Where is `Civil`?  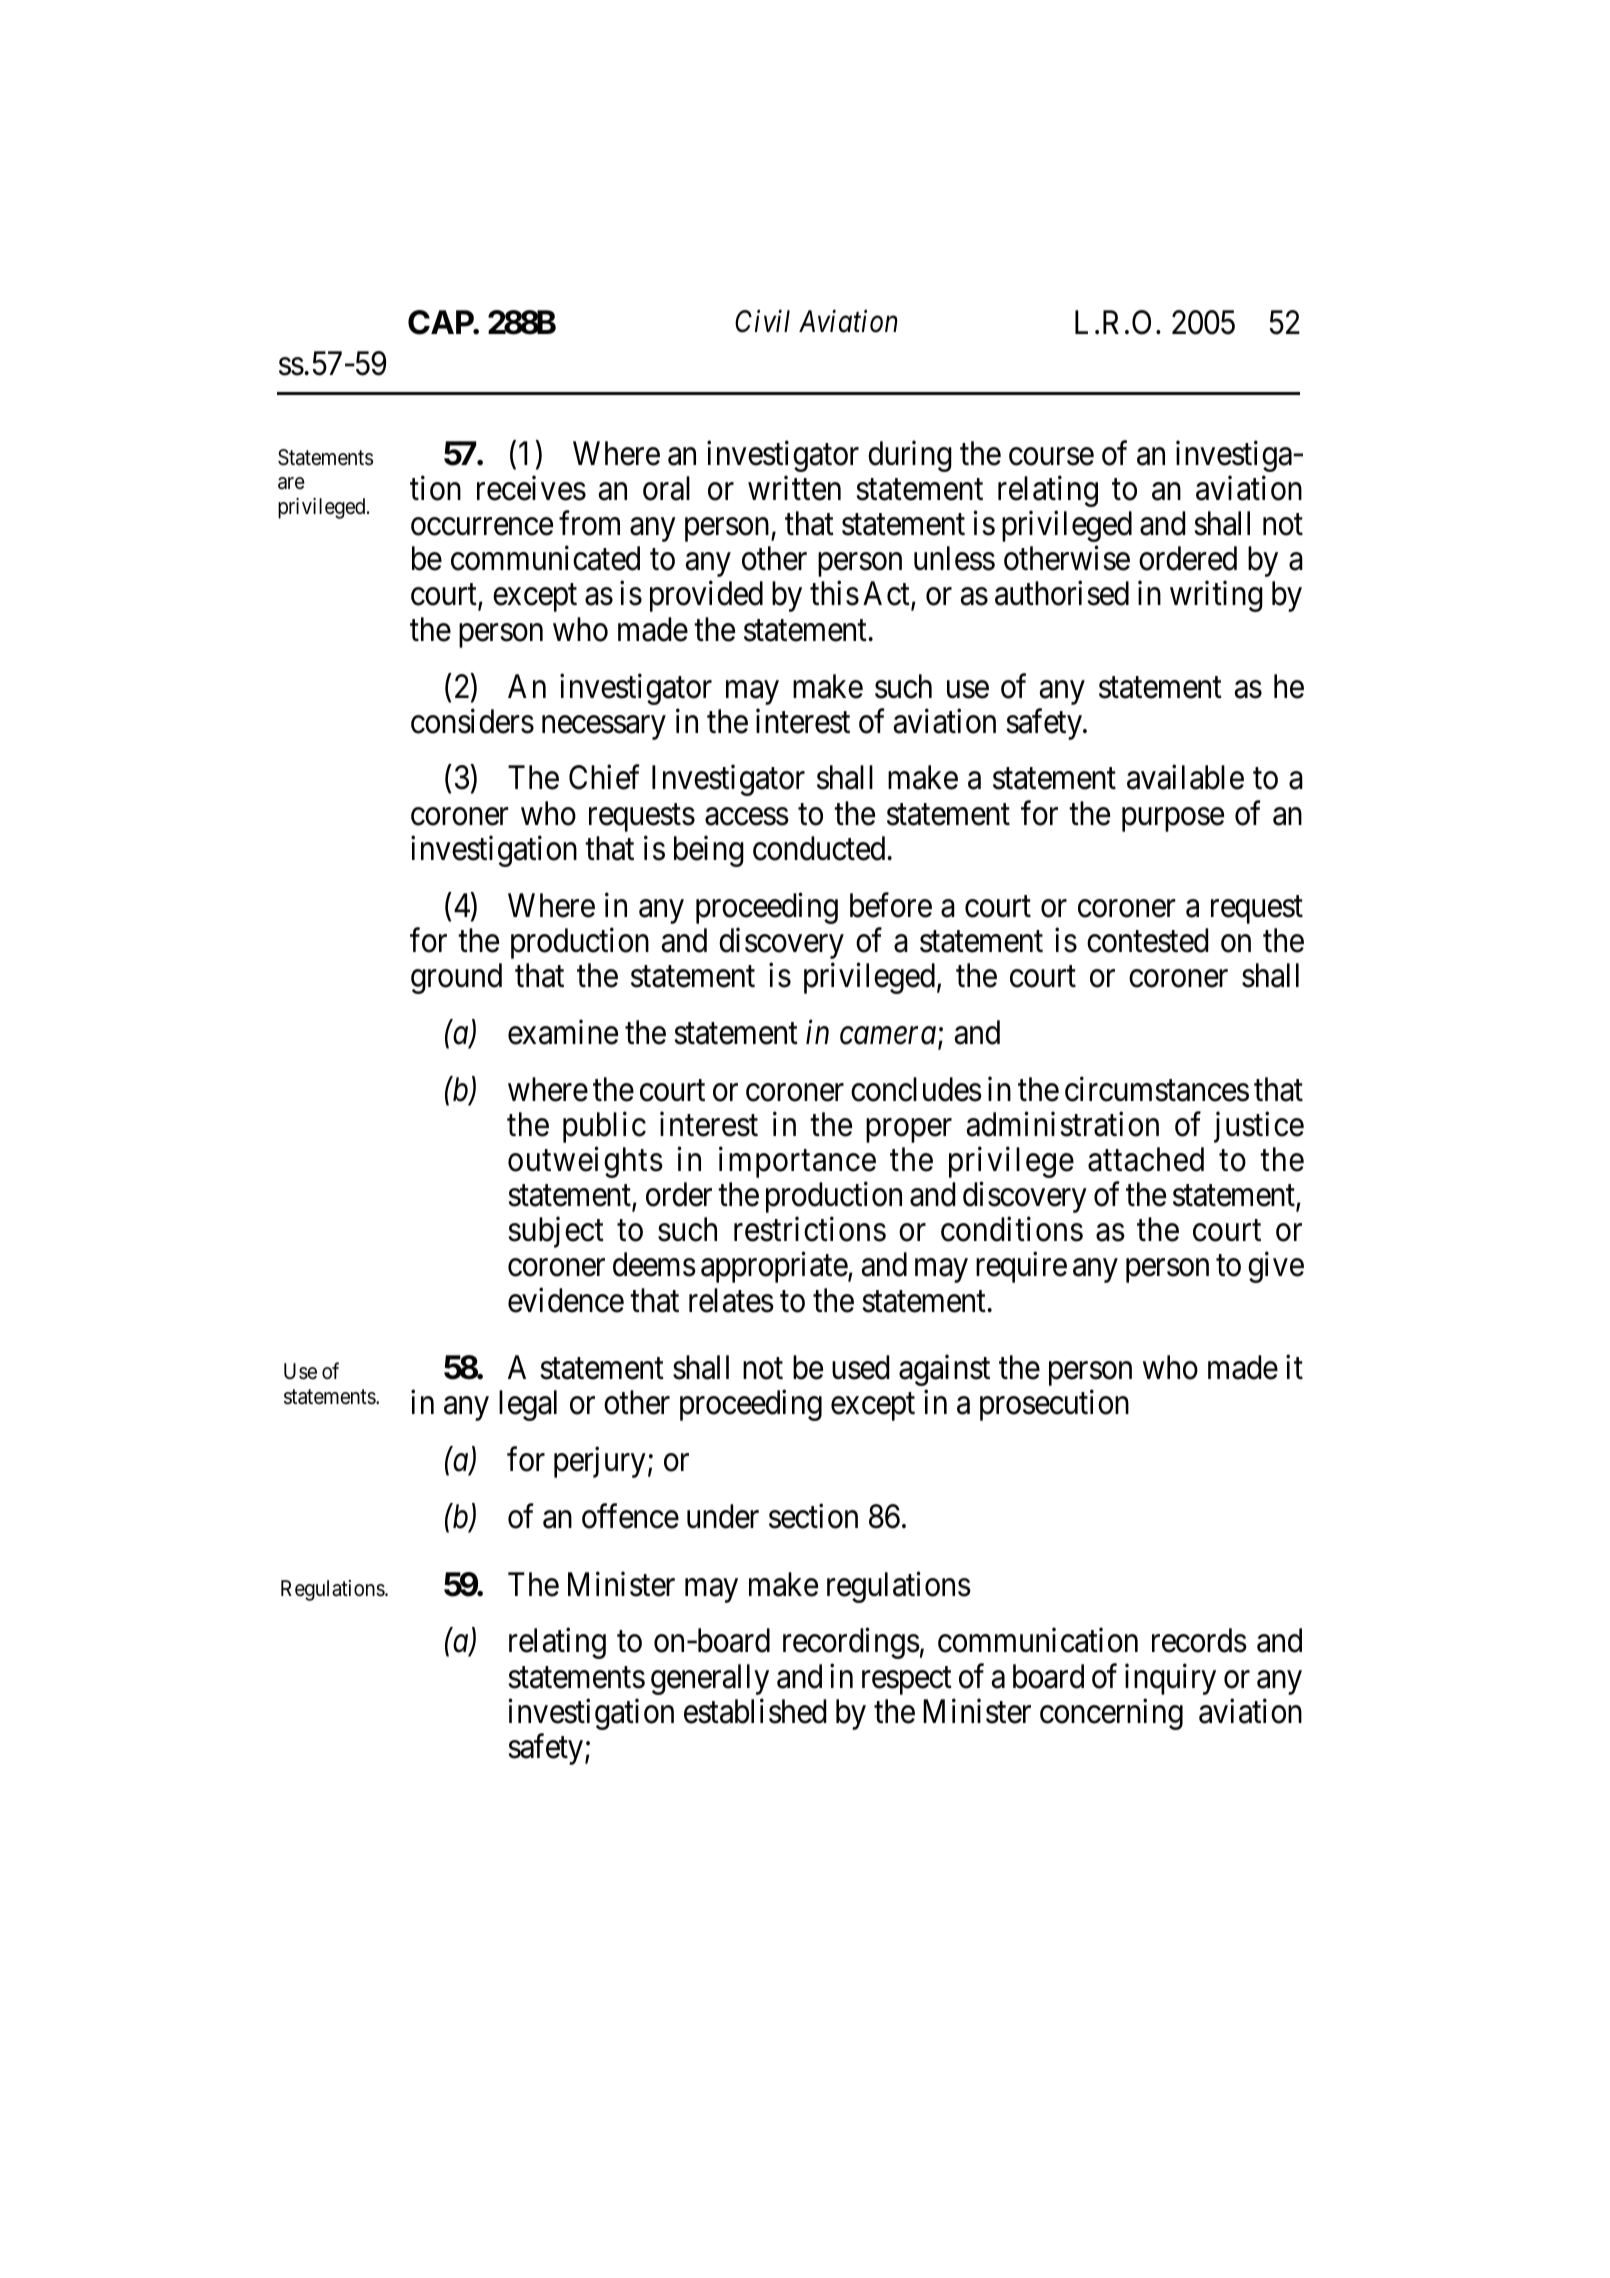 Civil is located at coordinates (762, 321).
